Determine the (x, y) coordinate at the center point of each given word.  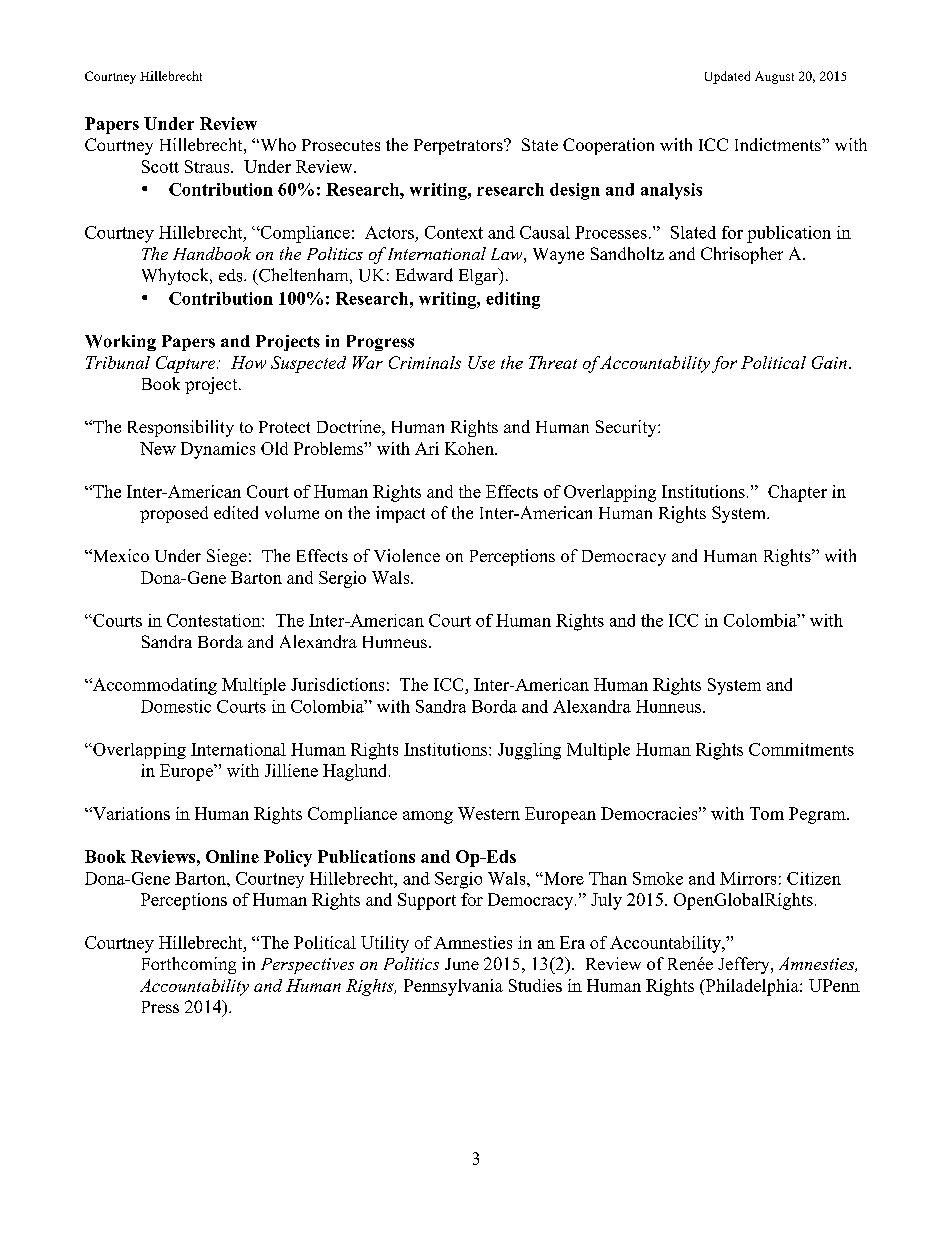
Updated (727, 77)
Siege (227, 557)
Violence (407, 555)
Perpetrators (459, 147)
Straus (208, 166)
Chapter (797, 493)
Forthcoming (189, 965)
